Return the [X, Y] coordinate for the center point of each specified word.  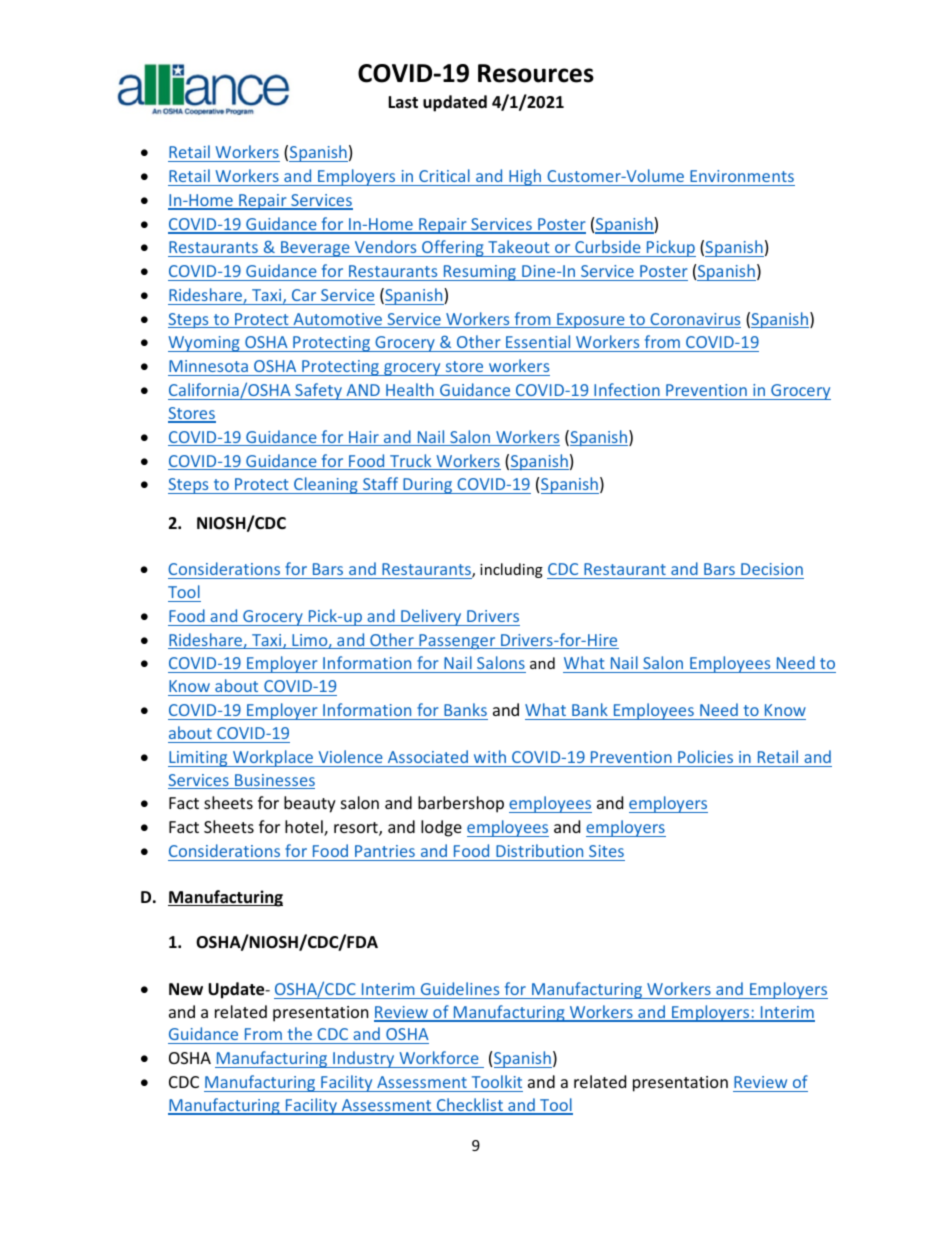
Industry [364, 1059]
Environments [742, 176]
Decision [772, 569]
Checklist [469, 1106]
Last [403, 102]
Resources [536, 73]
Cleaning [326, 485]
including [511, 570]
